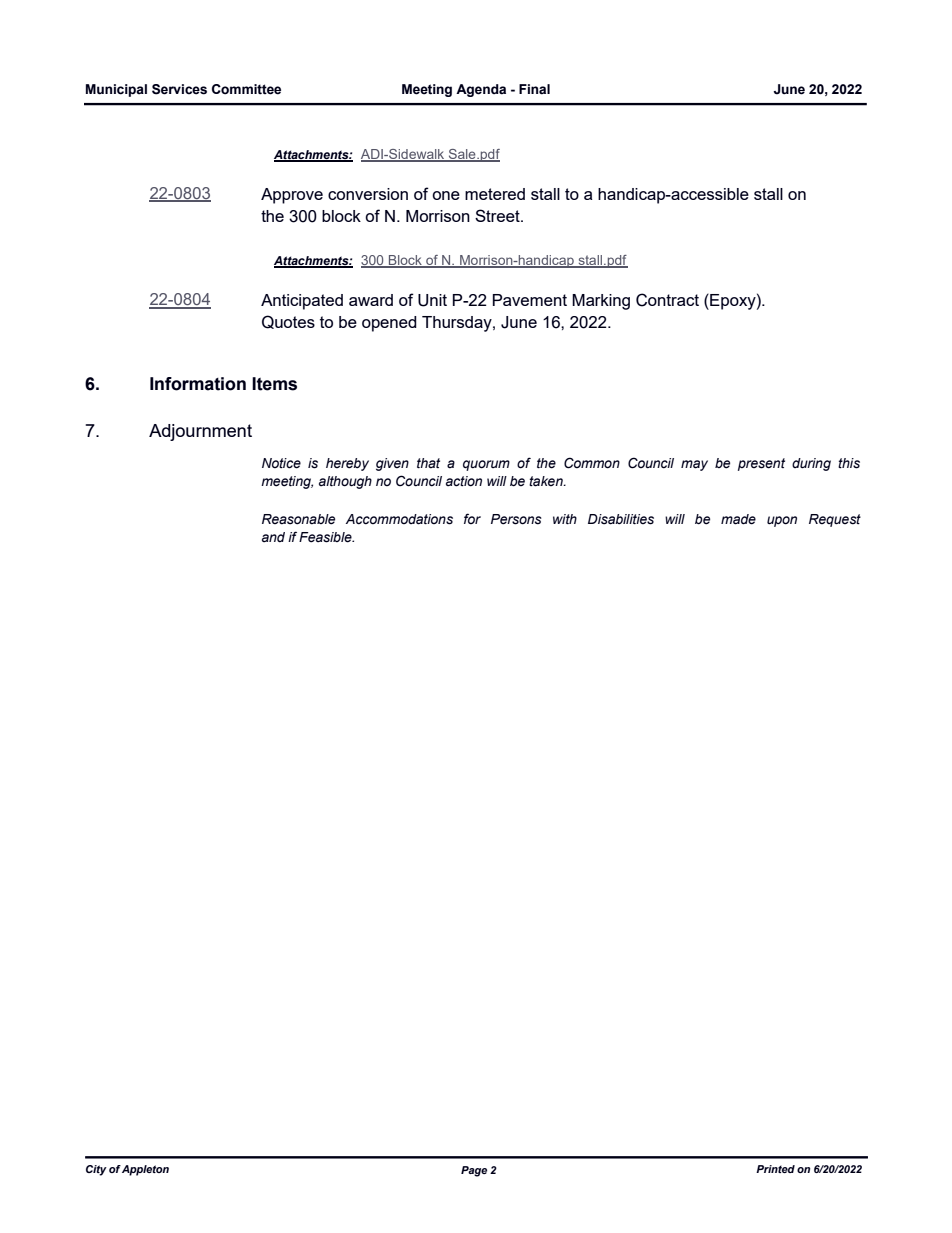 This document has width=952, height=1233. I want to click on Services, so click(179, 89).
